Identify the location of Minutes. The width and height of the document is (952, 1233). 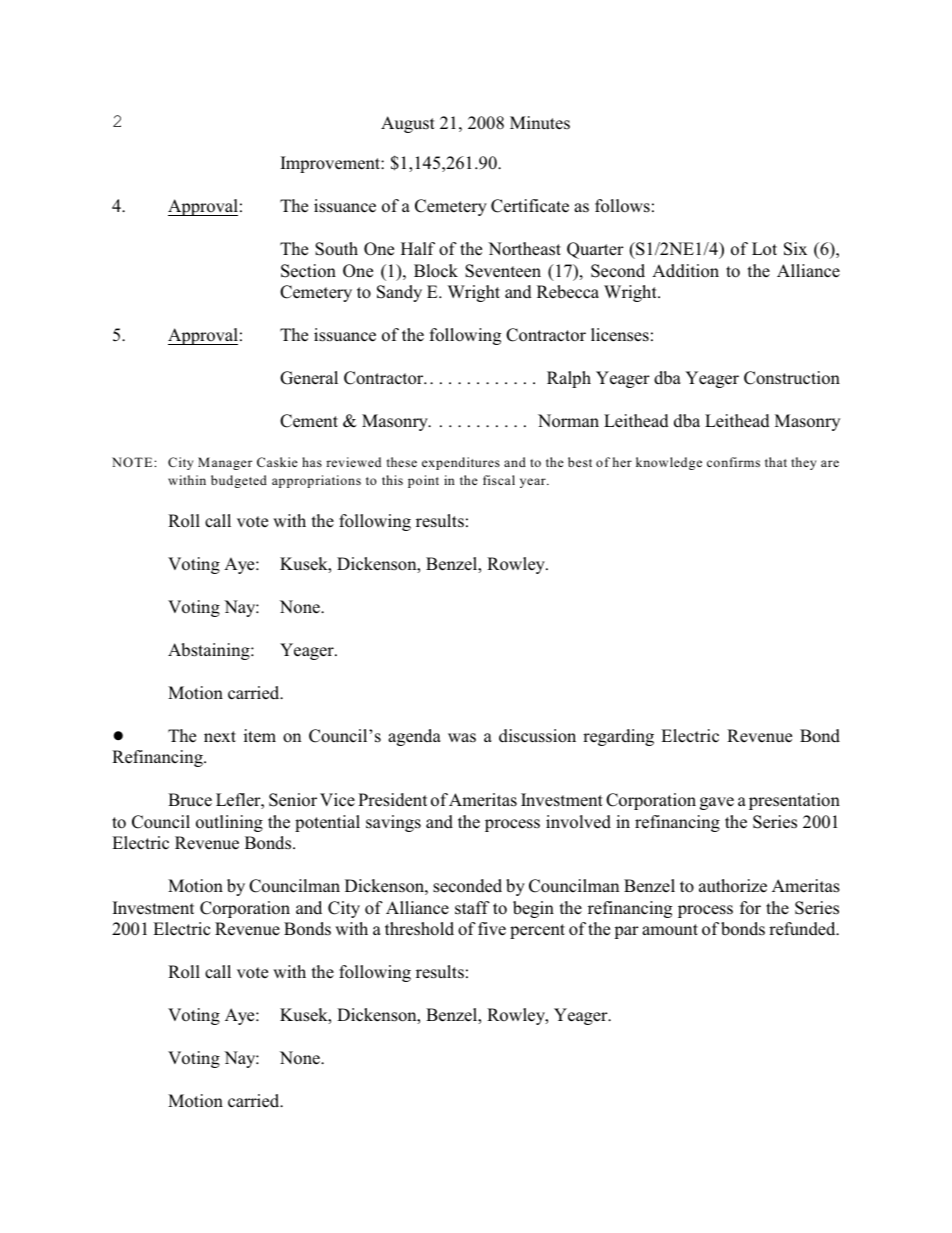
(540, 123).
